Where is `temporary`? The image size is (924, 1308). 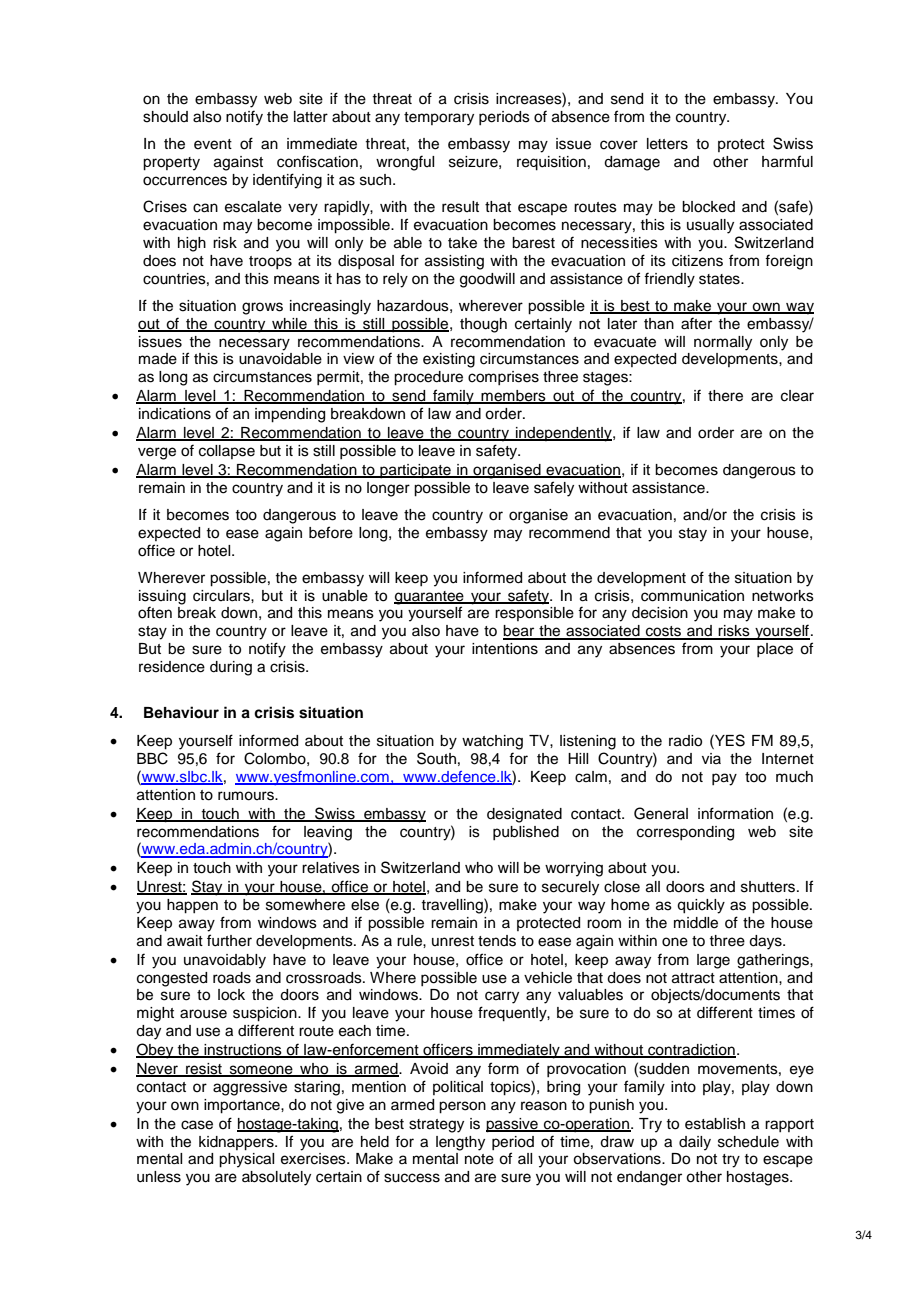
temporary is located at coordinates (439, 119).
